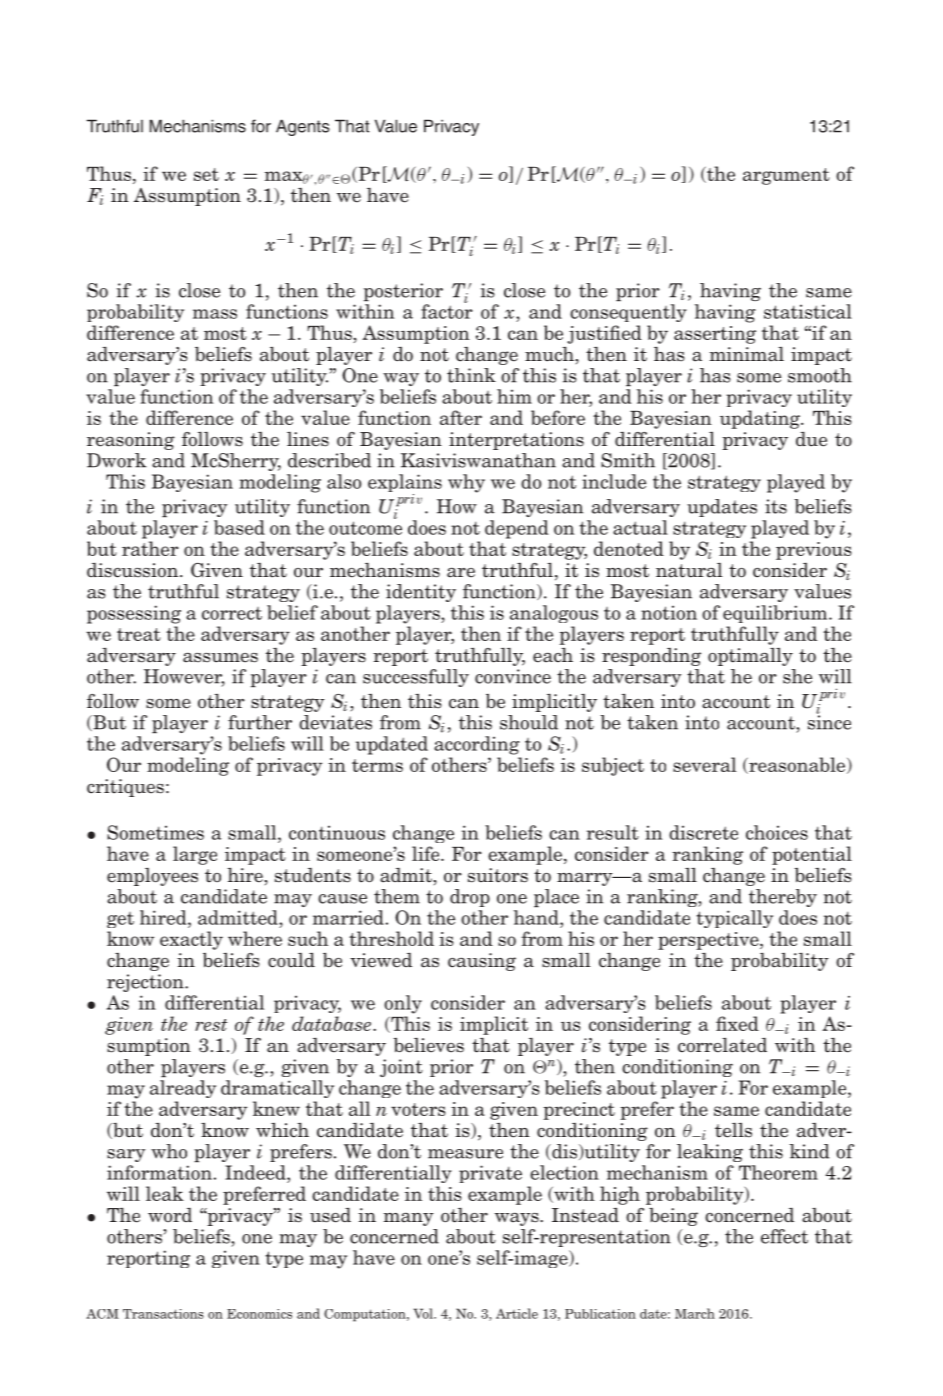 The height and width of the screenshot is (1396, 943). I want to click on Agents, so click(303, 127).
